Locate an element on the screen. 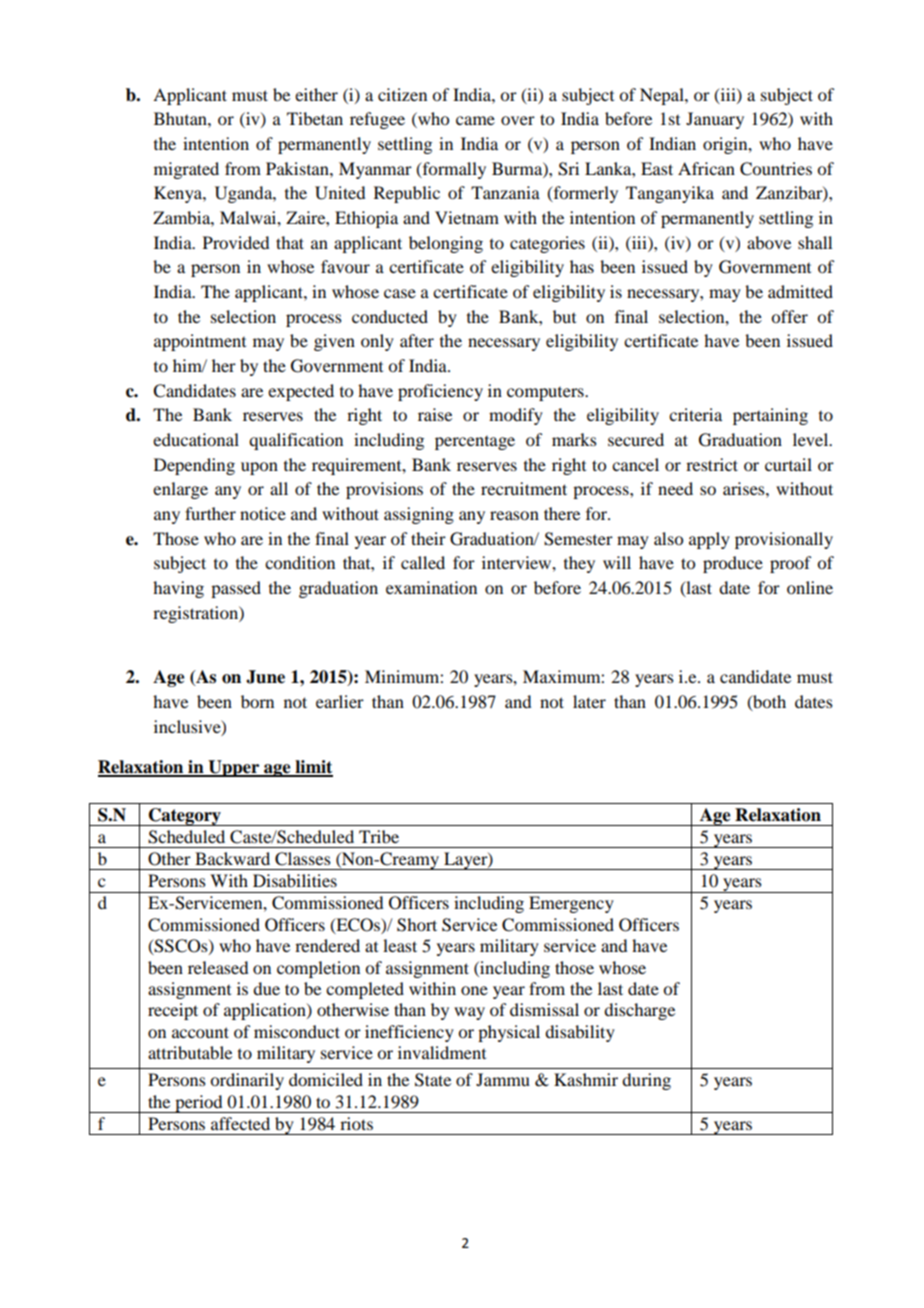 Image resolution: width=924 pixels, height=1308 pixels. passed is located at coordinates (236, 589).
